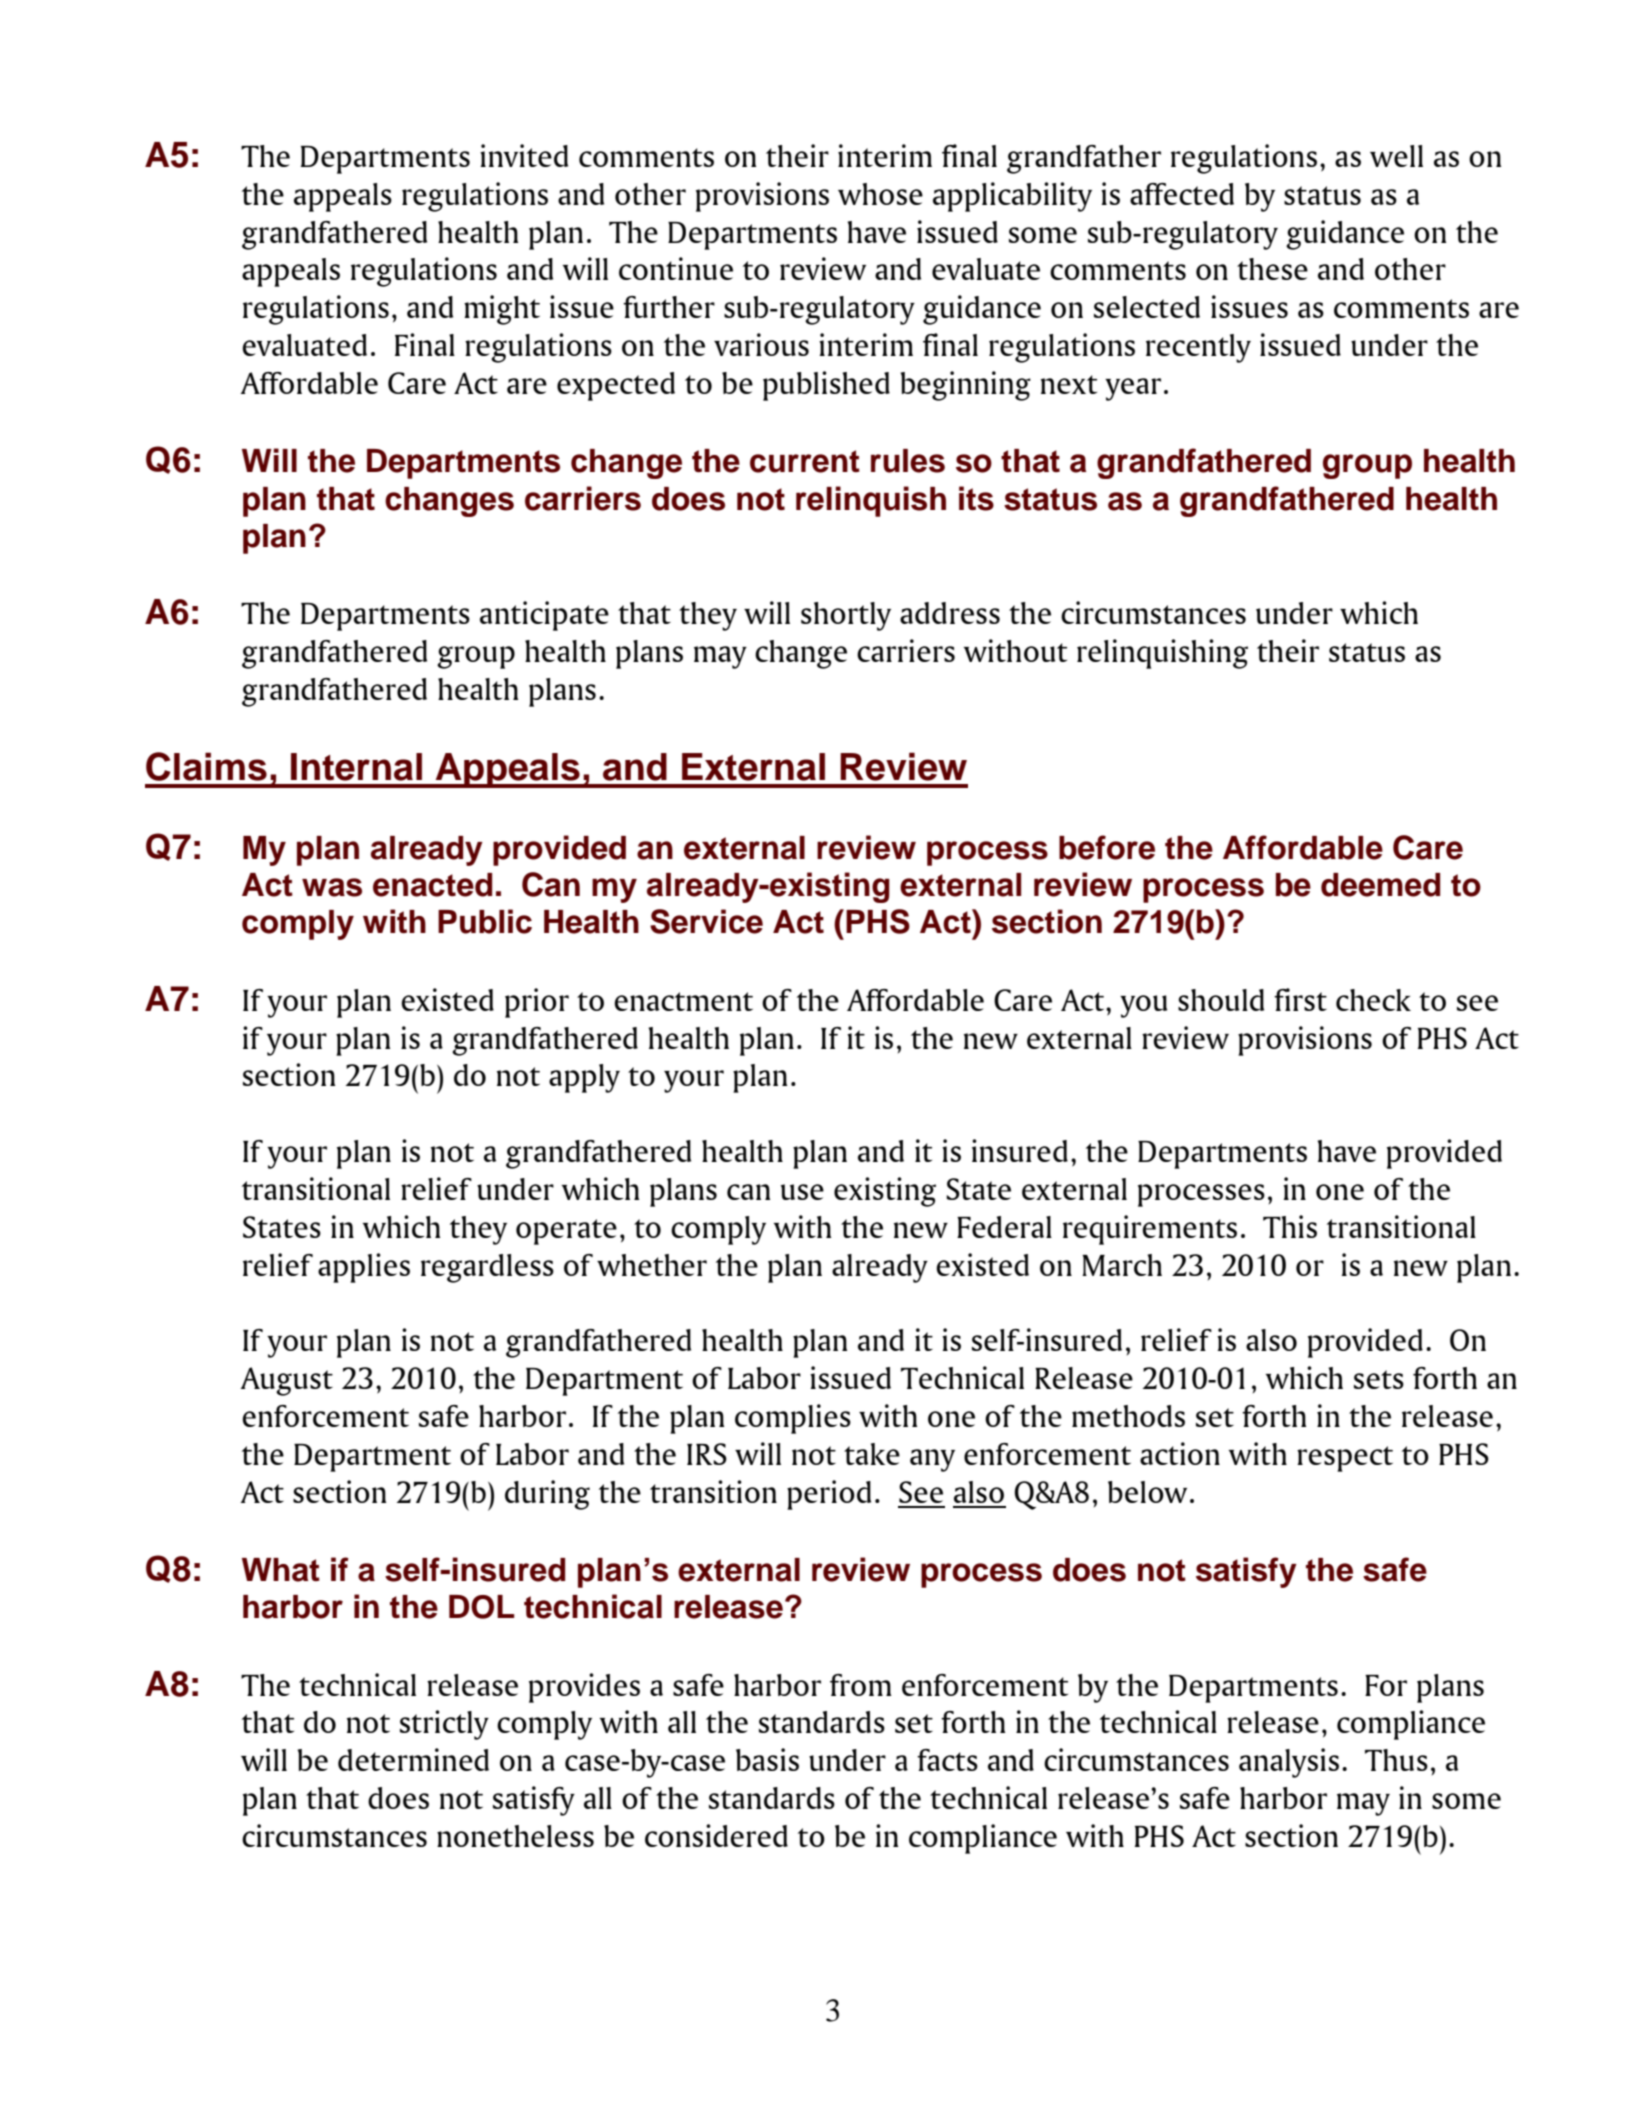 The width and height of the document is (1642, 2125). Describe the element at coordinates (413, 1759) in the document. I see `determined` at that location.
